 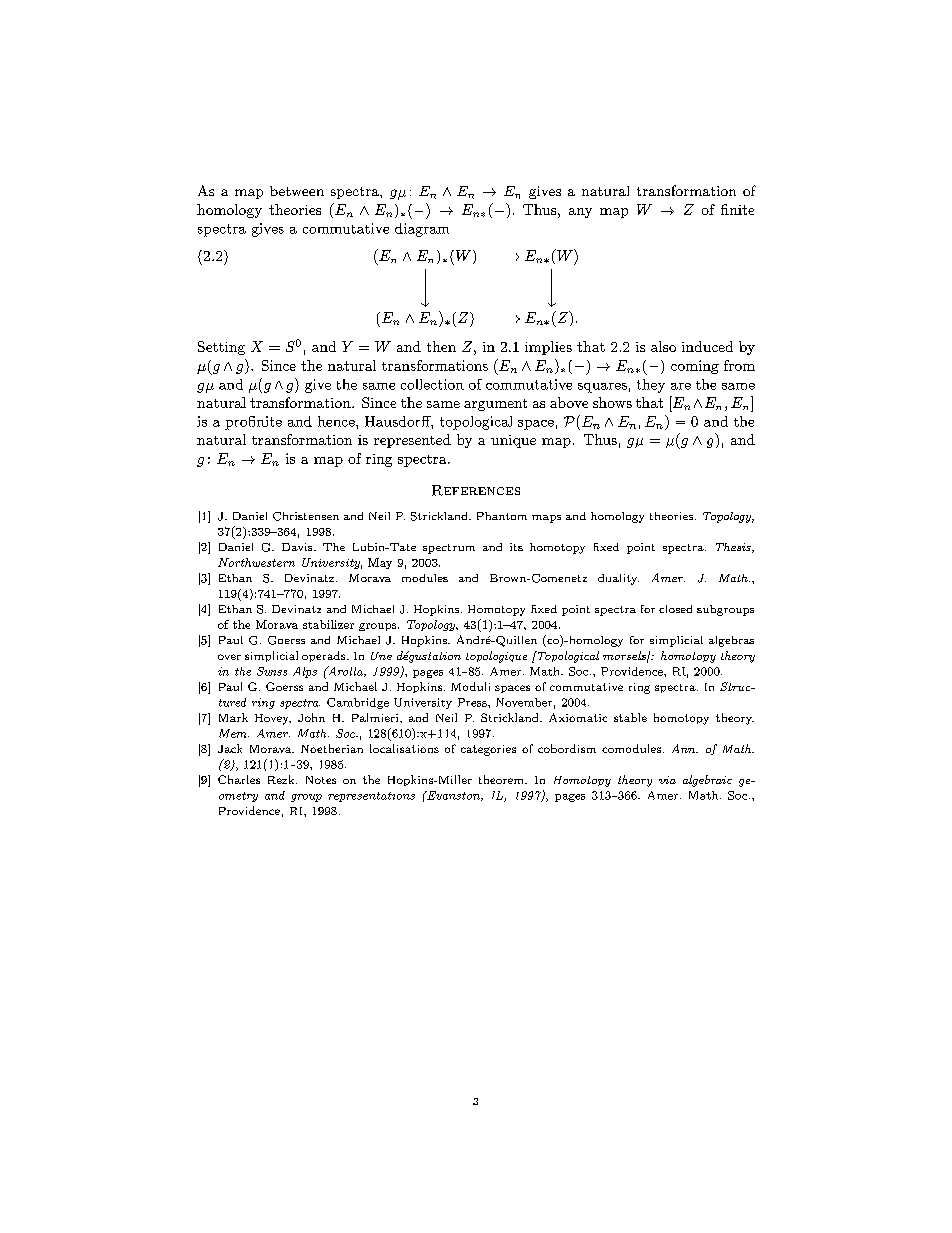 What do you see at coordinates (580, 213) in the page?
I see `any` at bounding box center [580, 213].
